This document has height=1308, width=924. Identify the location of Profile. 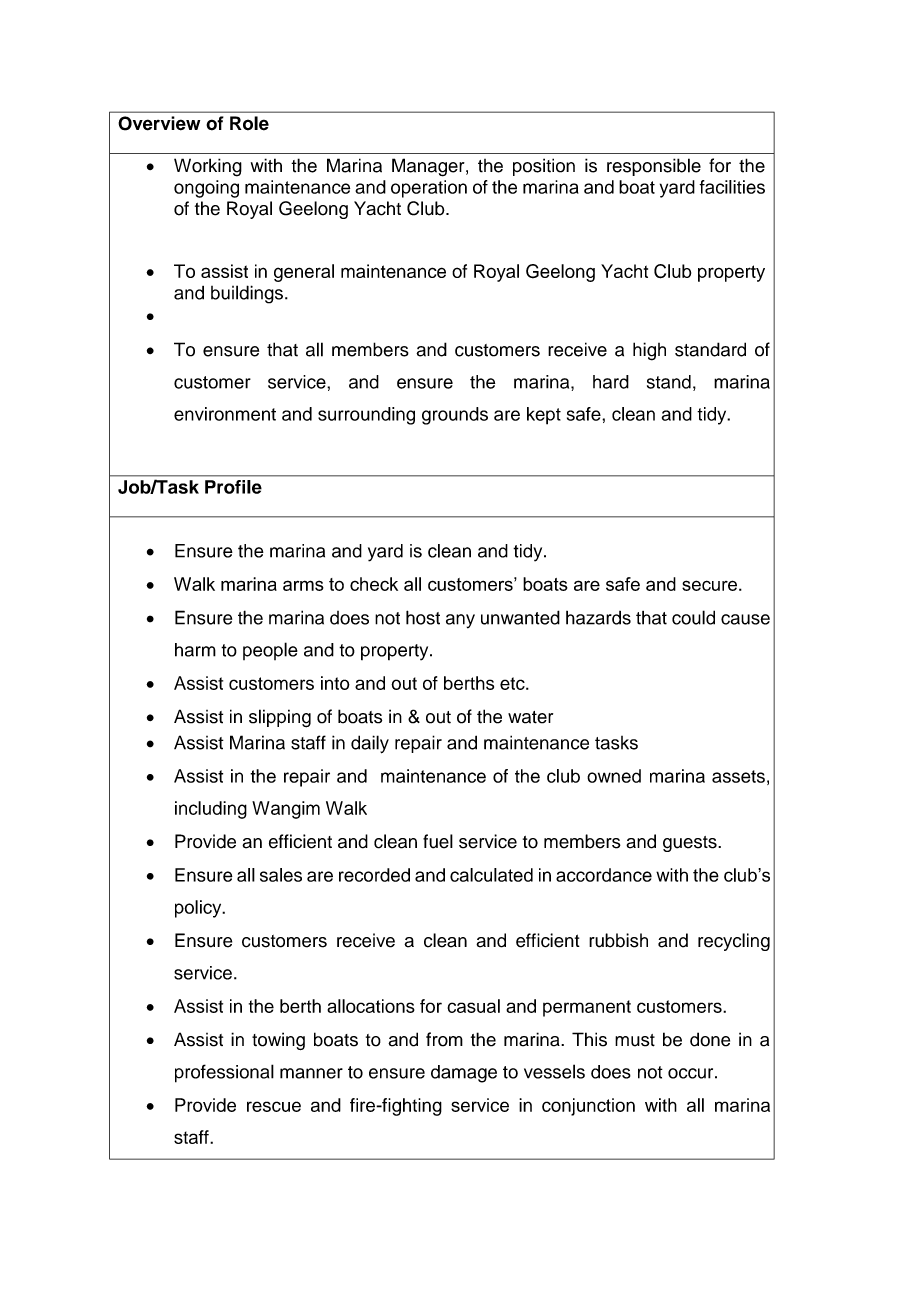
(233, 487).
